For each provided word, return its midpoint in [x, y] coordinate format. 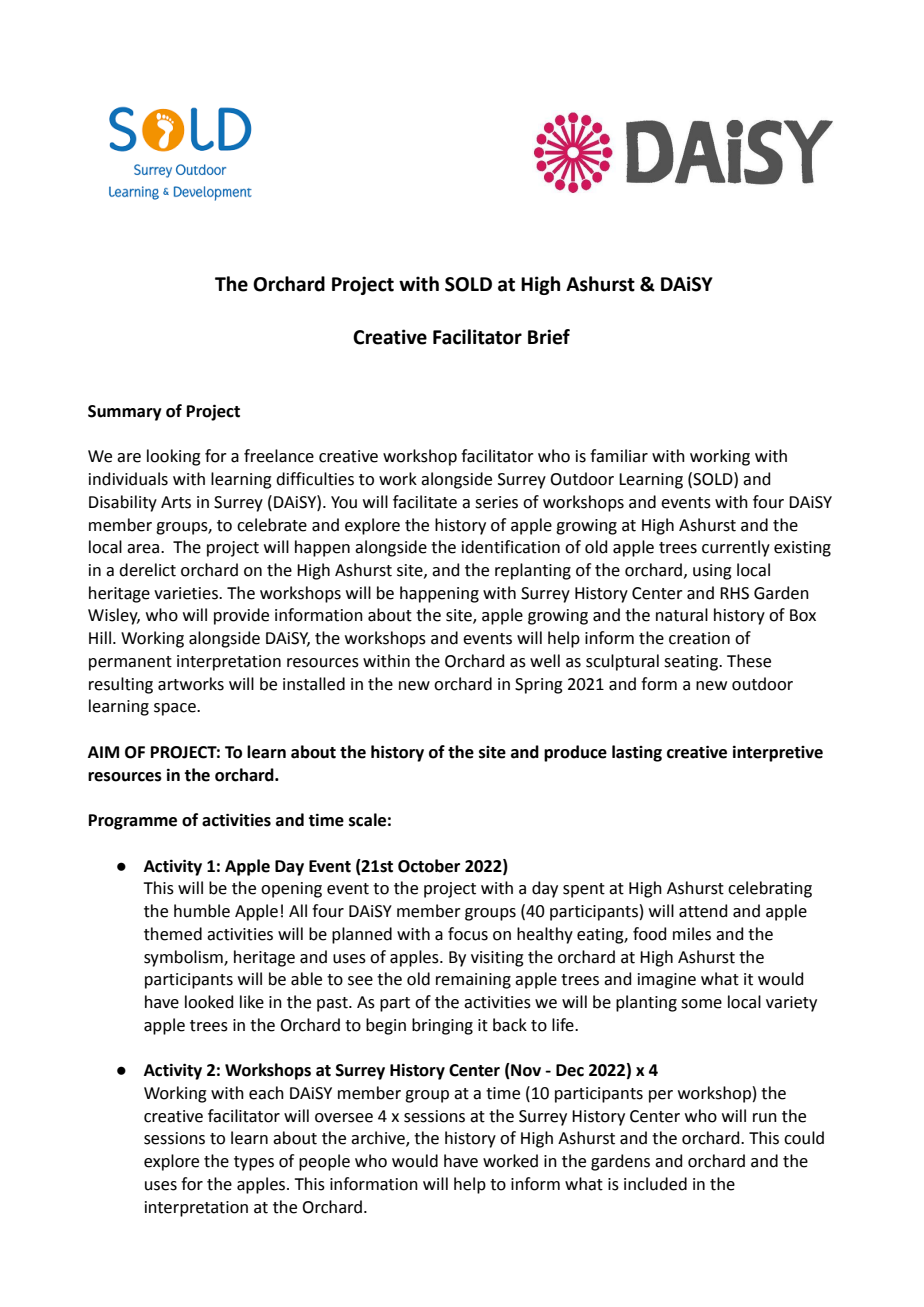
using [712, 572]
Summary [125, 413]
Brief [549, 337]
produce [575, 753]
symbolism [184, 958]
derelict [147, 570]
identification [511, 547]
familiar [619, 456]
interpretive [778, 753]
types [254, 1163]
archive [379, 1139]
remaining [473, 981]
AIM [103, 752]
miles [692, 934]
